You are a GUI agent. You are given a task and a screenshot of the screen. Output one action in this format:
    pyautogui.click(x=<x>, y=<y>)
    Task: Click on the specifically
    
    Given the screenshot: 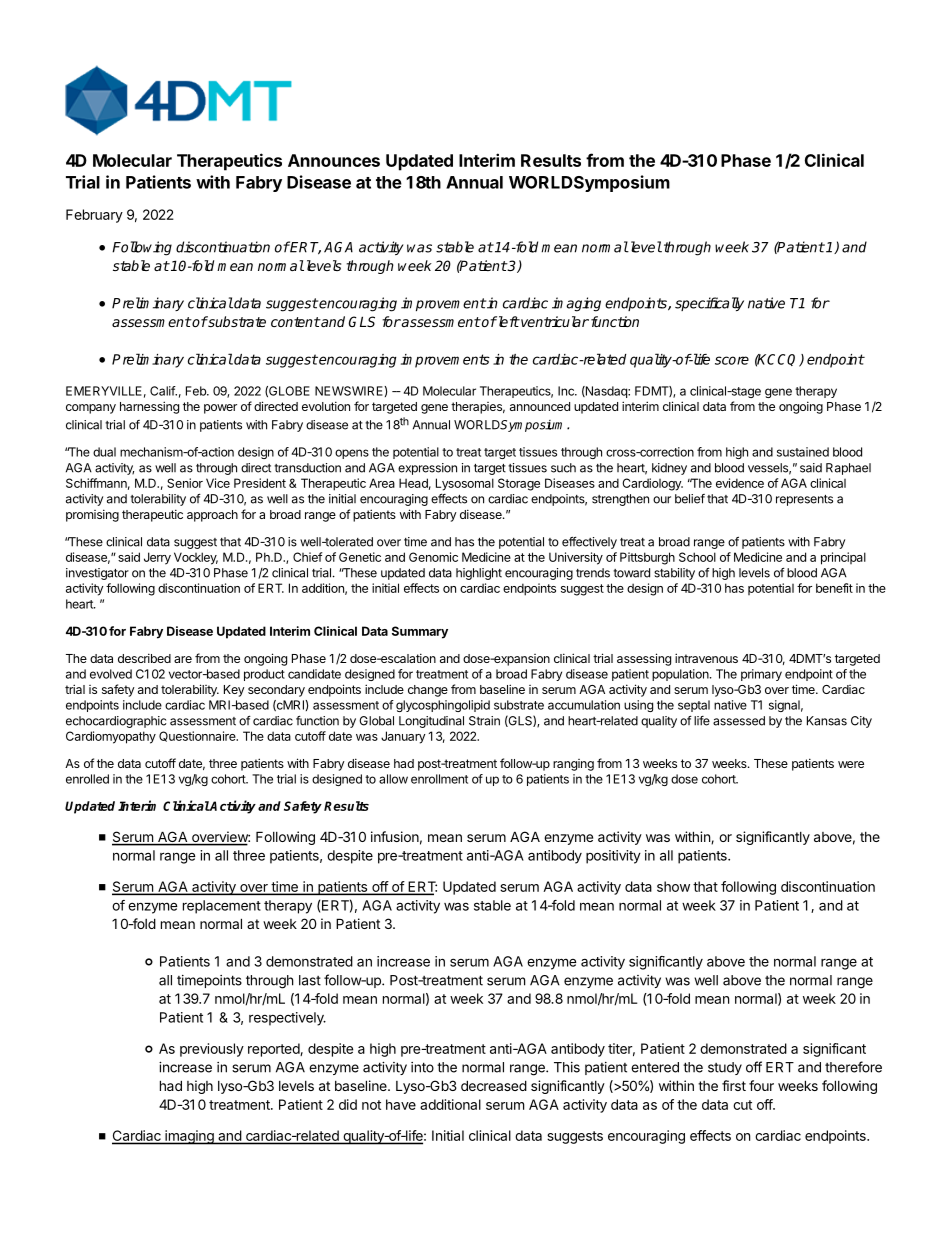 What is the action you would take?
    pyautogui.click(x=709, y=304)
